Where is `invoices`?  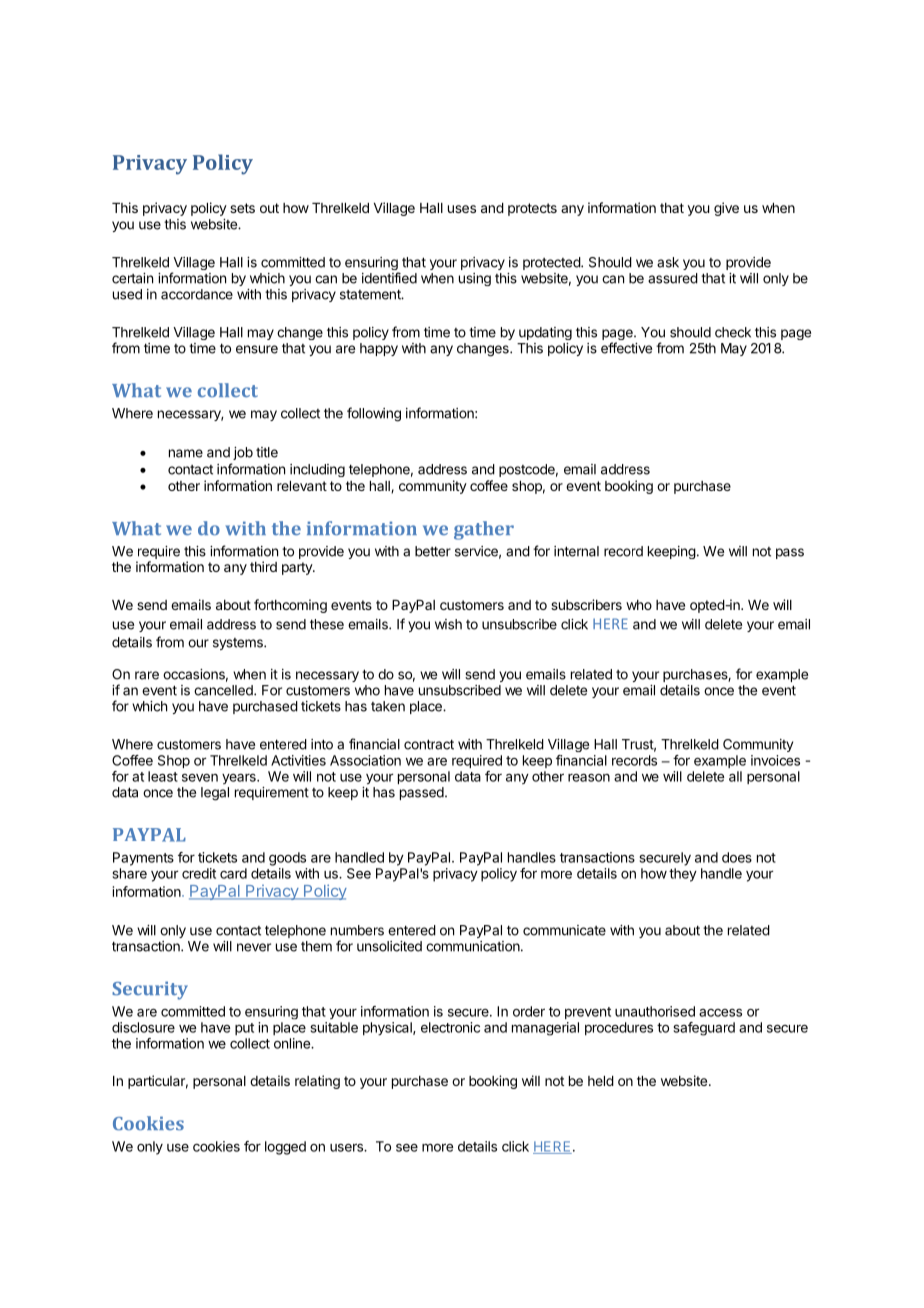 invoices is located at coordinates (775, 760).
